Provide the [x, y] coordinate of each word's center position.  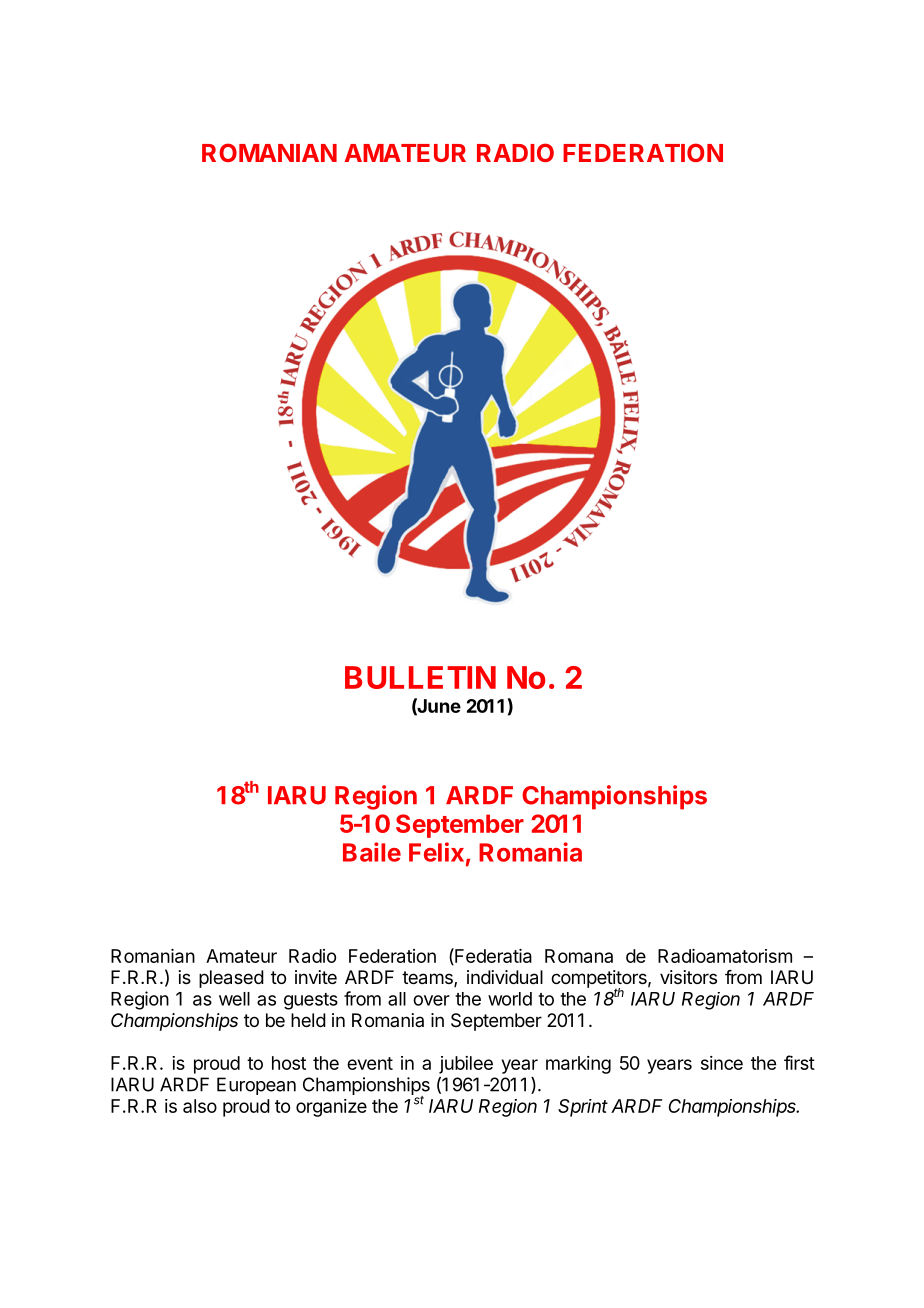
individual [505, 977]
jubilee [466, 1065]
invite [316, 977]
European [256, 1086]
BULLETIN [420, 677]
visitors [688, 977]
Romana [579, 956]
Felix [436, 852]
